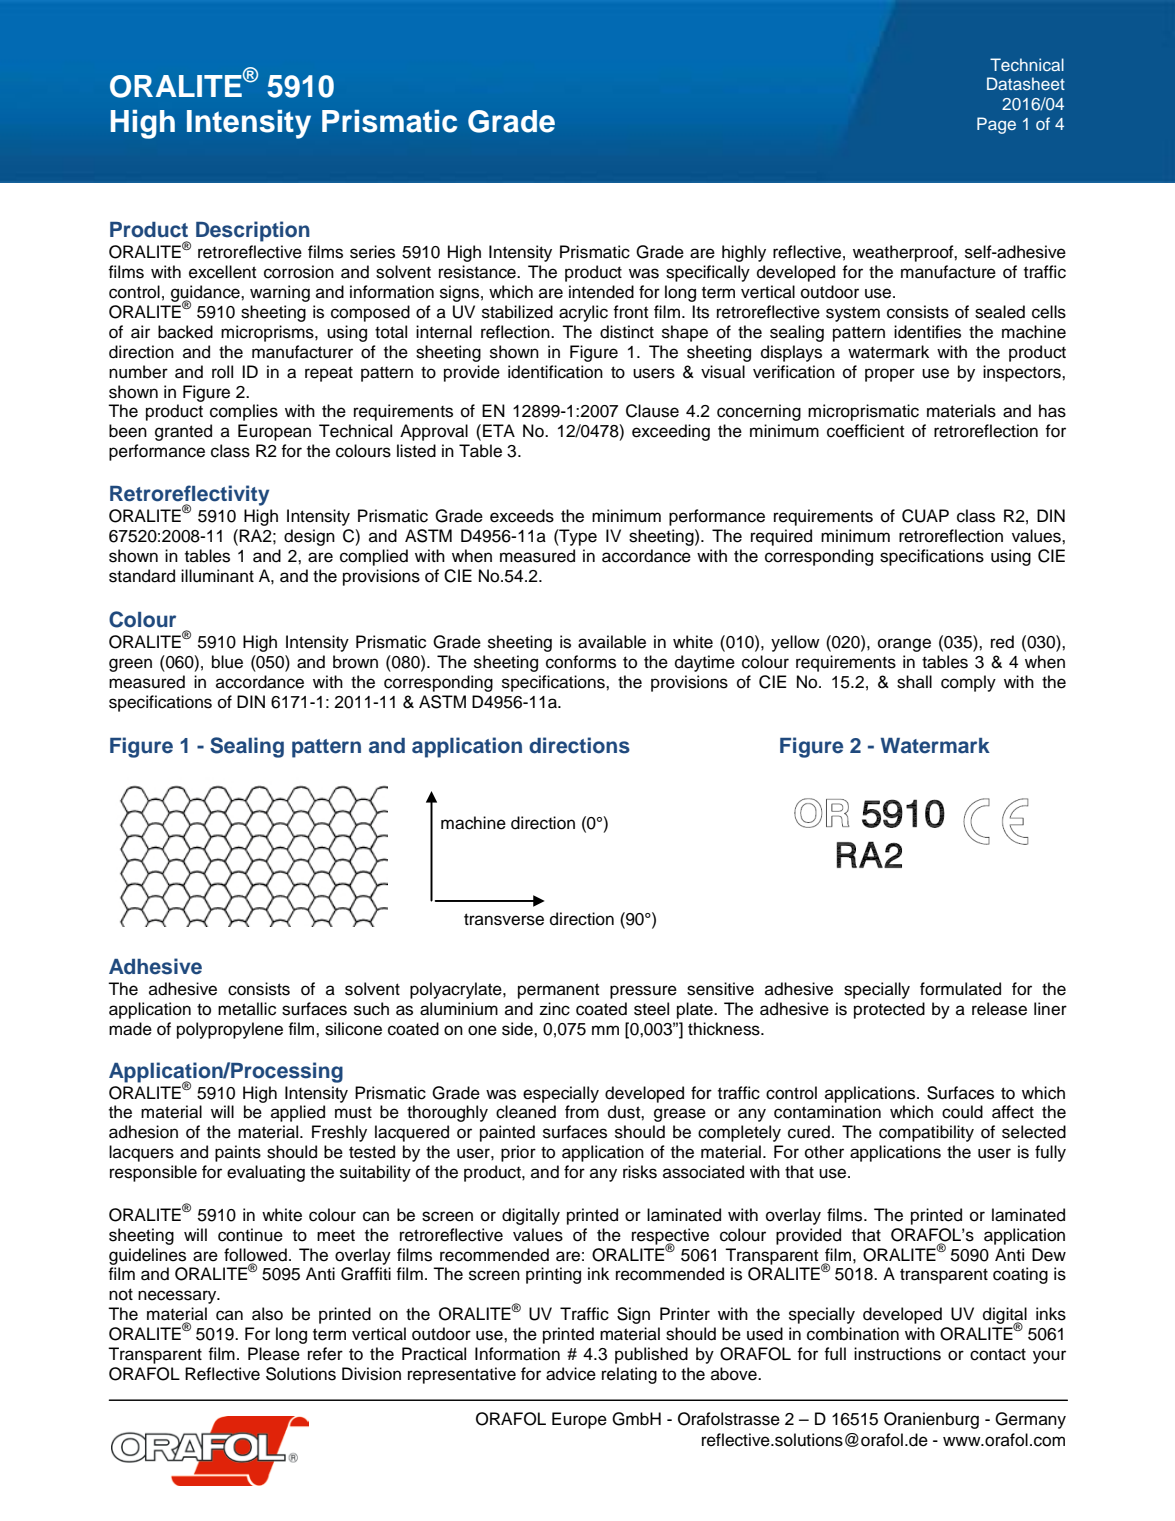  I want to click on blue, so click(227, 662).
